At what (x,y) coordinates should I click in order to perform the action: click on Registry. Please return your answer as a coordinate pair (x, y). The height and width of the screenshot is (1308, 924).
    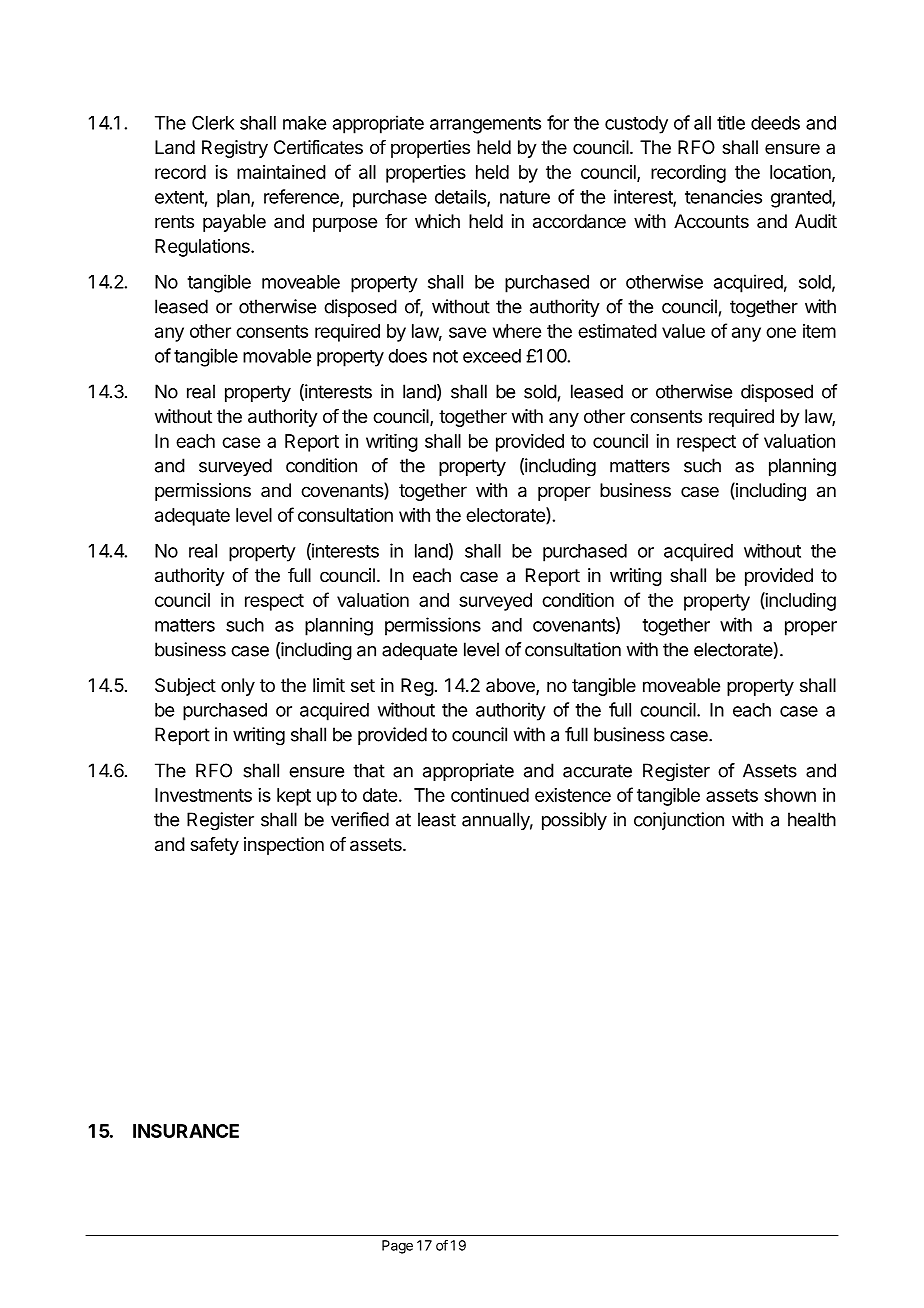
    Looking at the image, I should click on (235, 149).
